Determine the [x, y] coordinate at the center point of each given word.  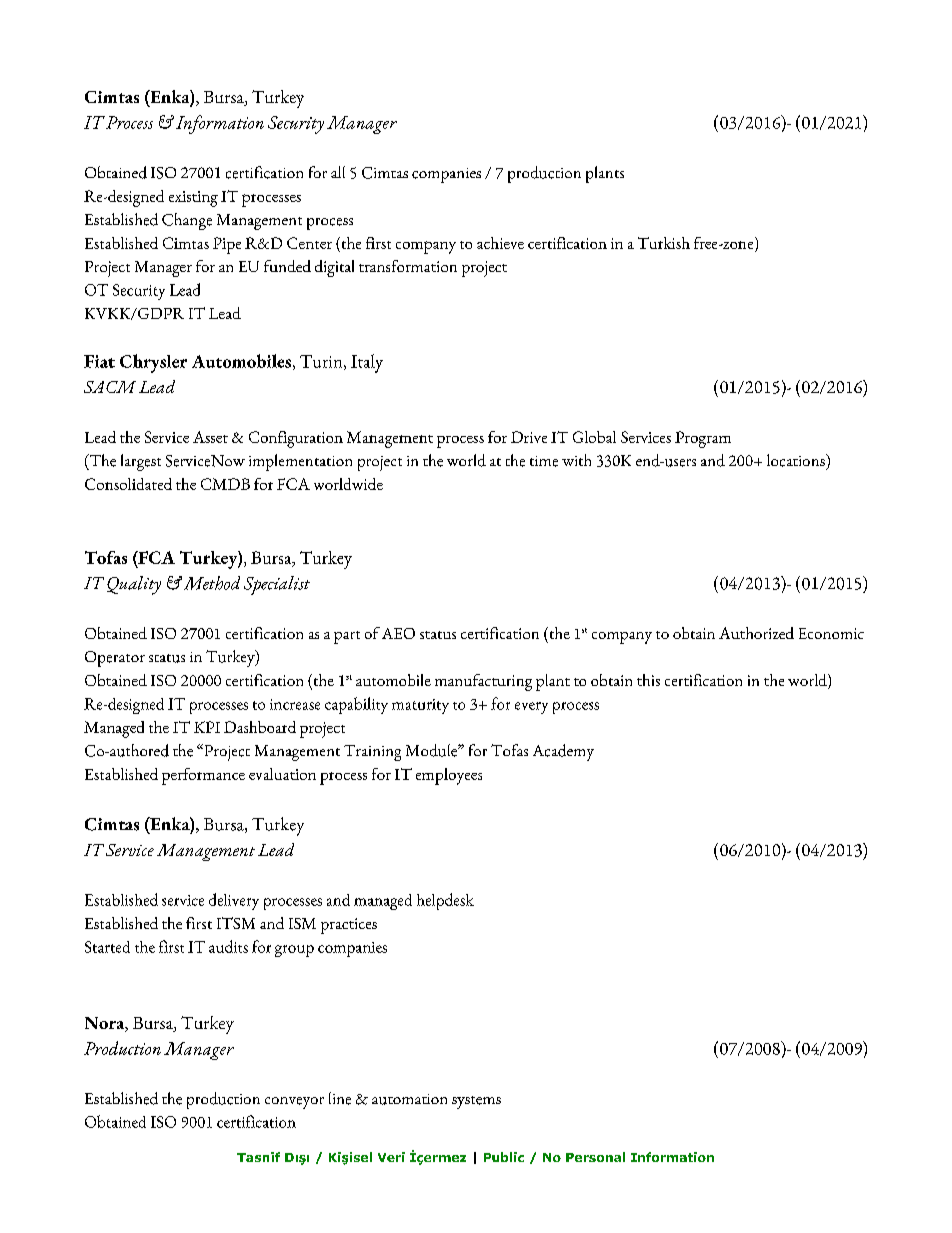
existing [193, 199]
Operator [115, 659]
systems [476, 1102]
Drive [529, 437]
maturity [420, 706]
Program [703, 439]
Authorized [756, 633]
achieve [500, 243]
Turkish [664, 243]
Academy [563, 752]
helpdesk [445, 901]
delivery [234, 901]
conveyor [294, 1103]
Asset [210, 437]
